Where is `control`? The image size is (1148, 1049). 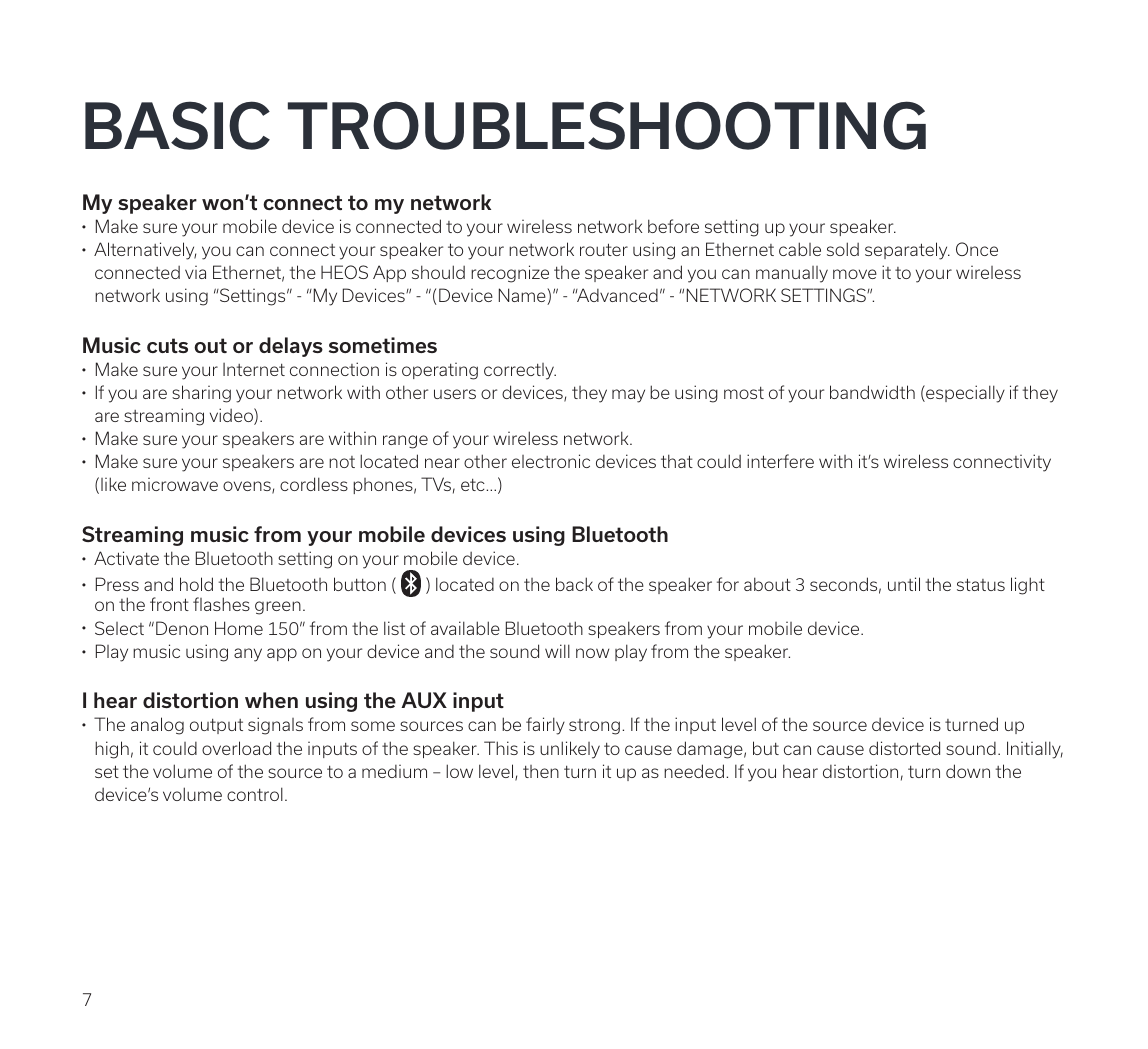 control is located at coordinates (255, 794).
